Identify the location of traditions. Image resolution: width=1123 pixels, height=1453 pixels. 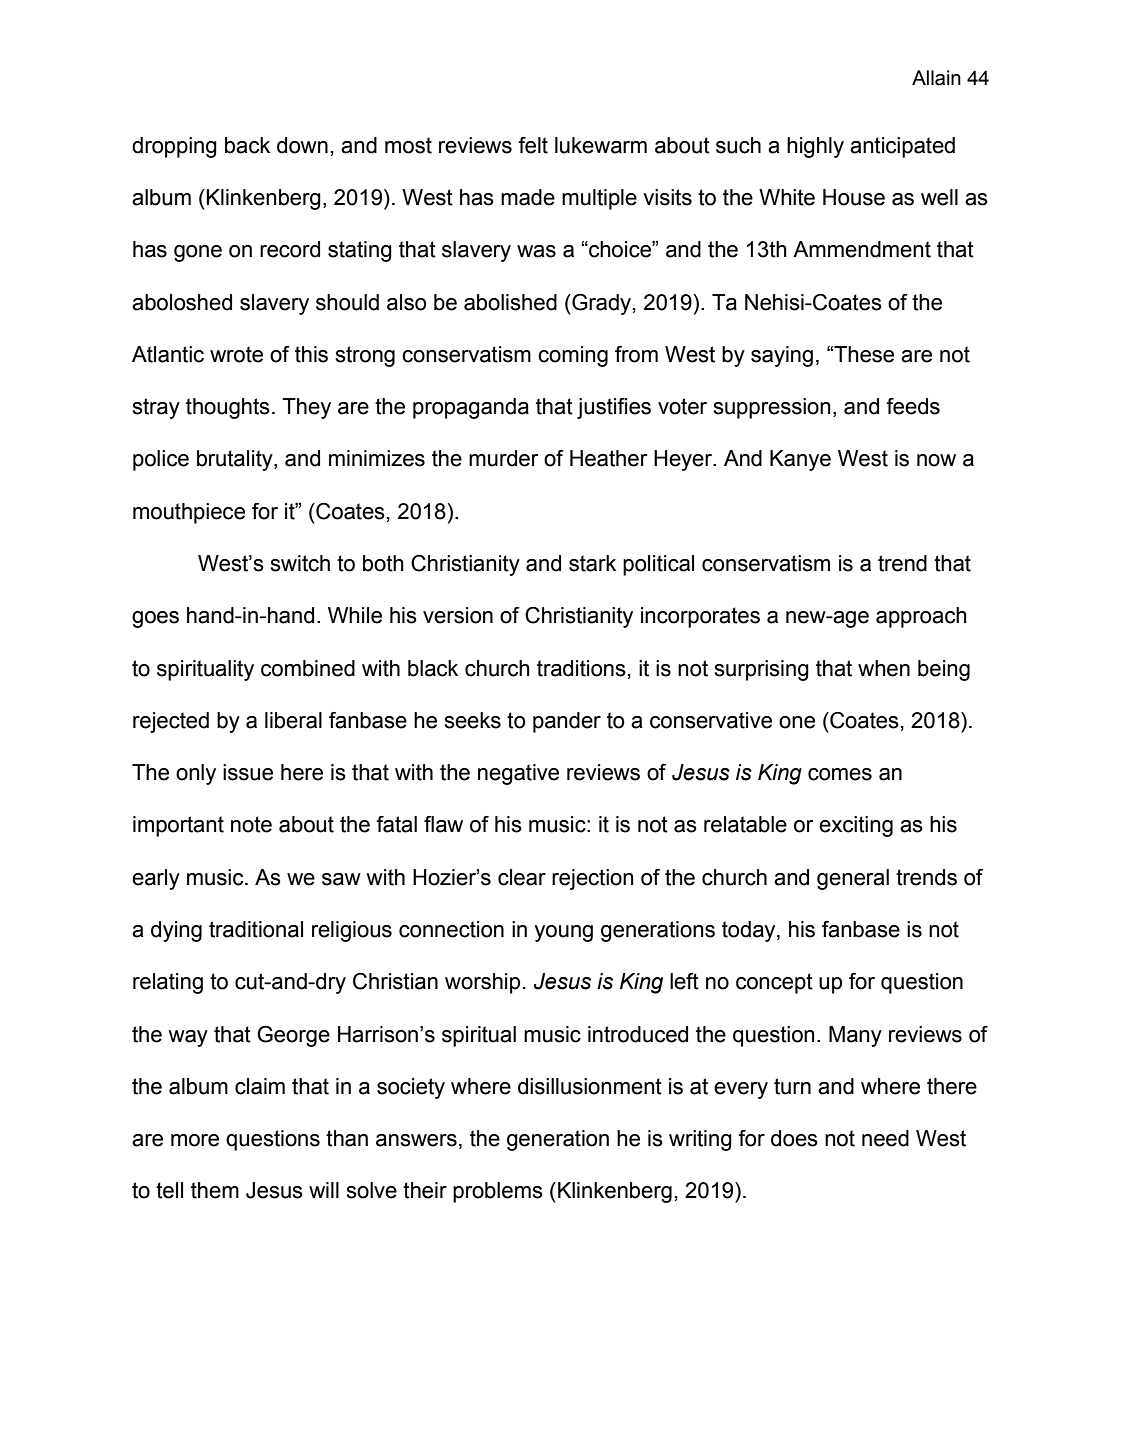
(581, 668).
